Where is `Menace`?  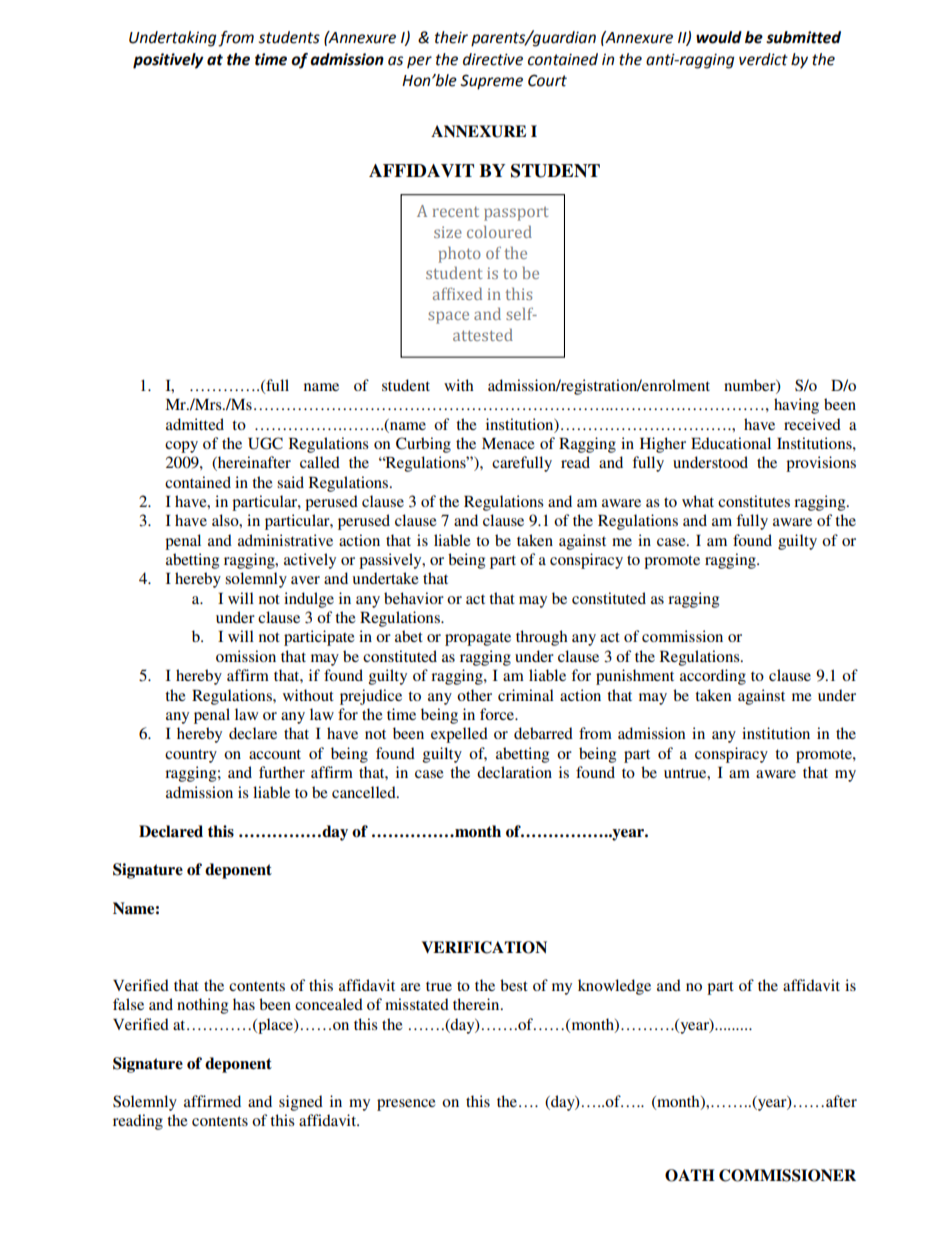 Menace is located at coordinates (508, 443).
